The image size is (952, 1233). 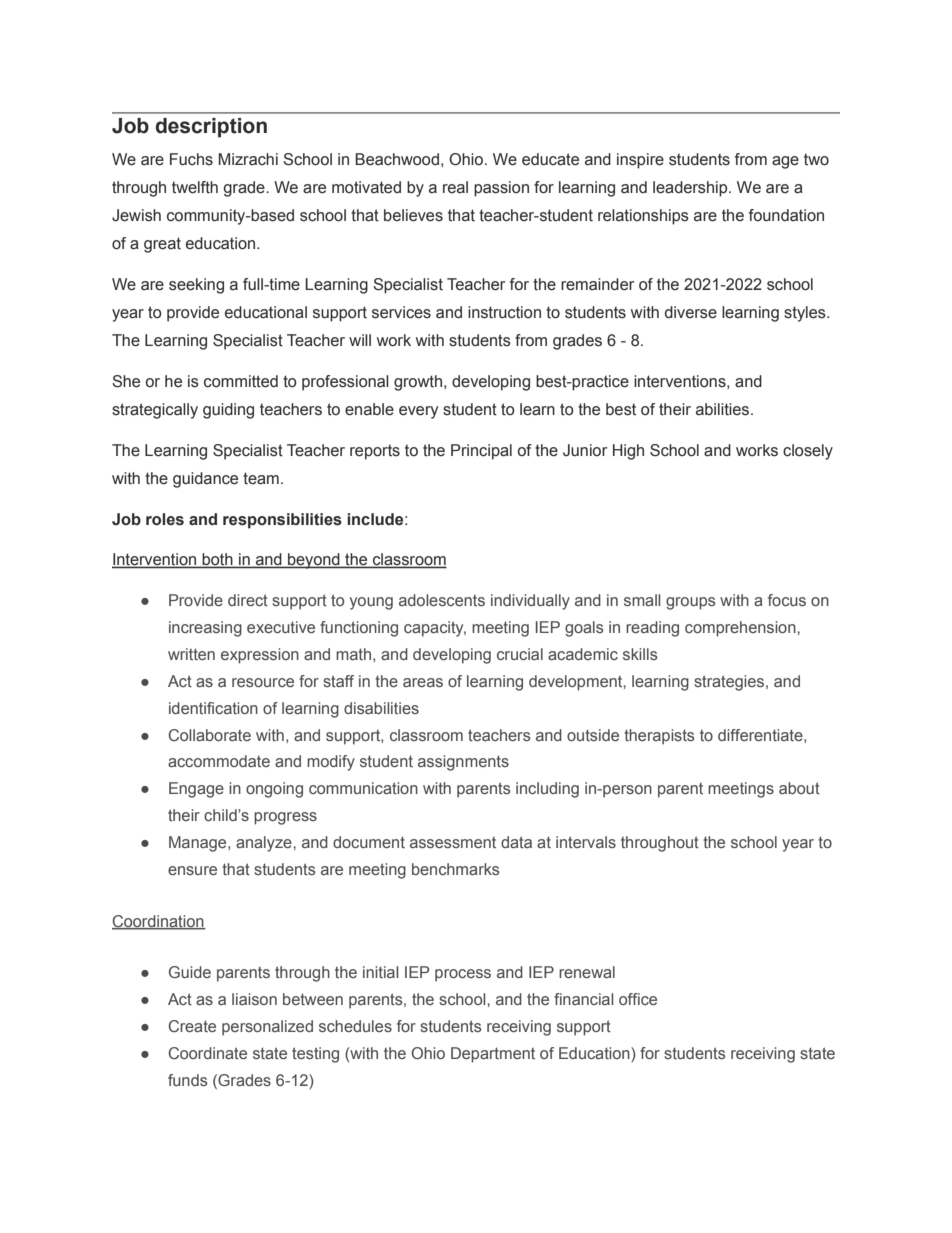 I want to click on therapists, so click(x=659, y=737).
